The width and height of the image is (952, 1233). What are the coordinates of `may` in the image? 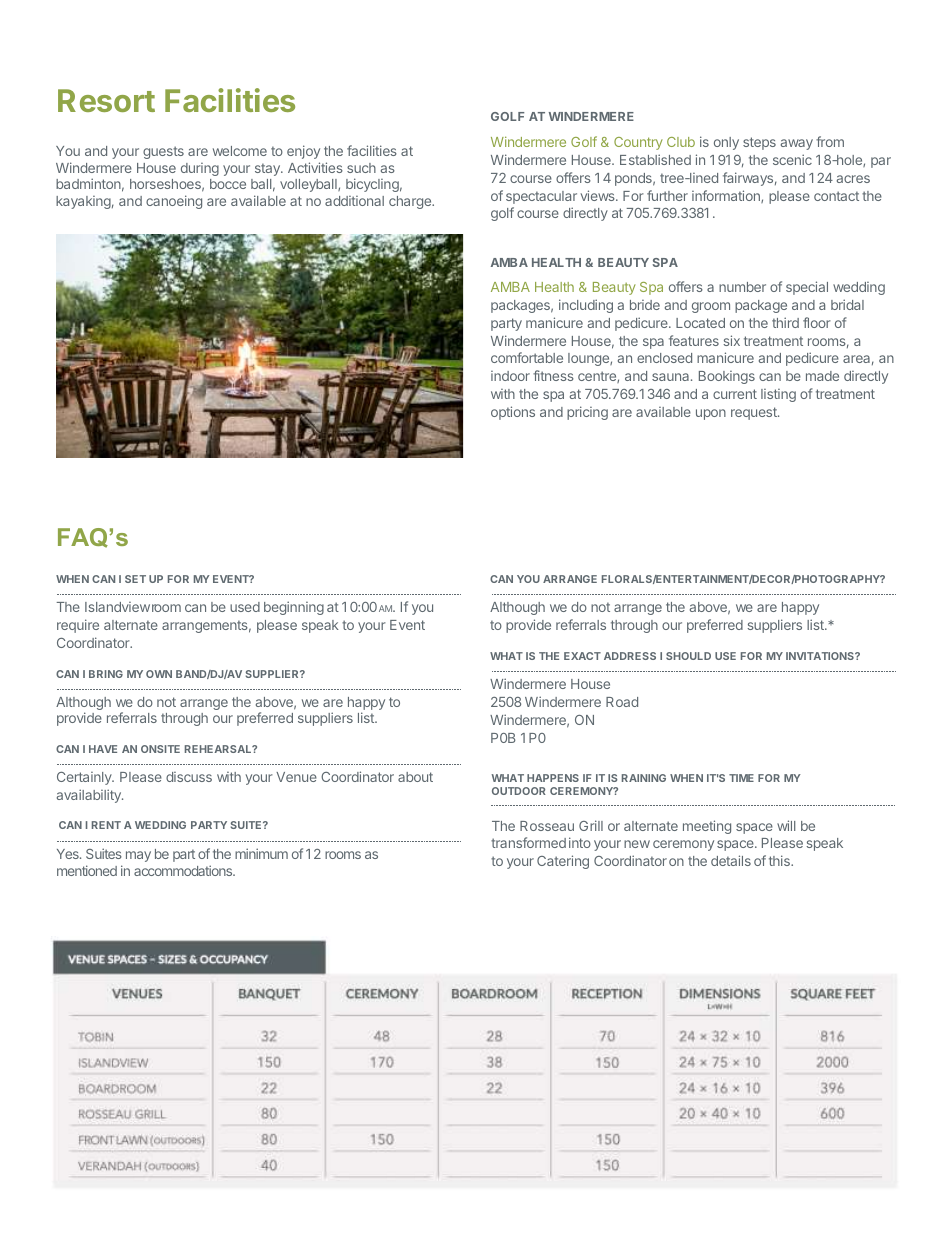 It's located at (138, 856).
